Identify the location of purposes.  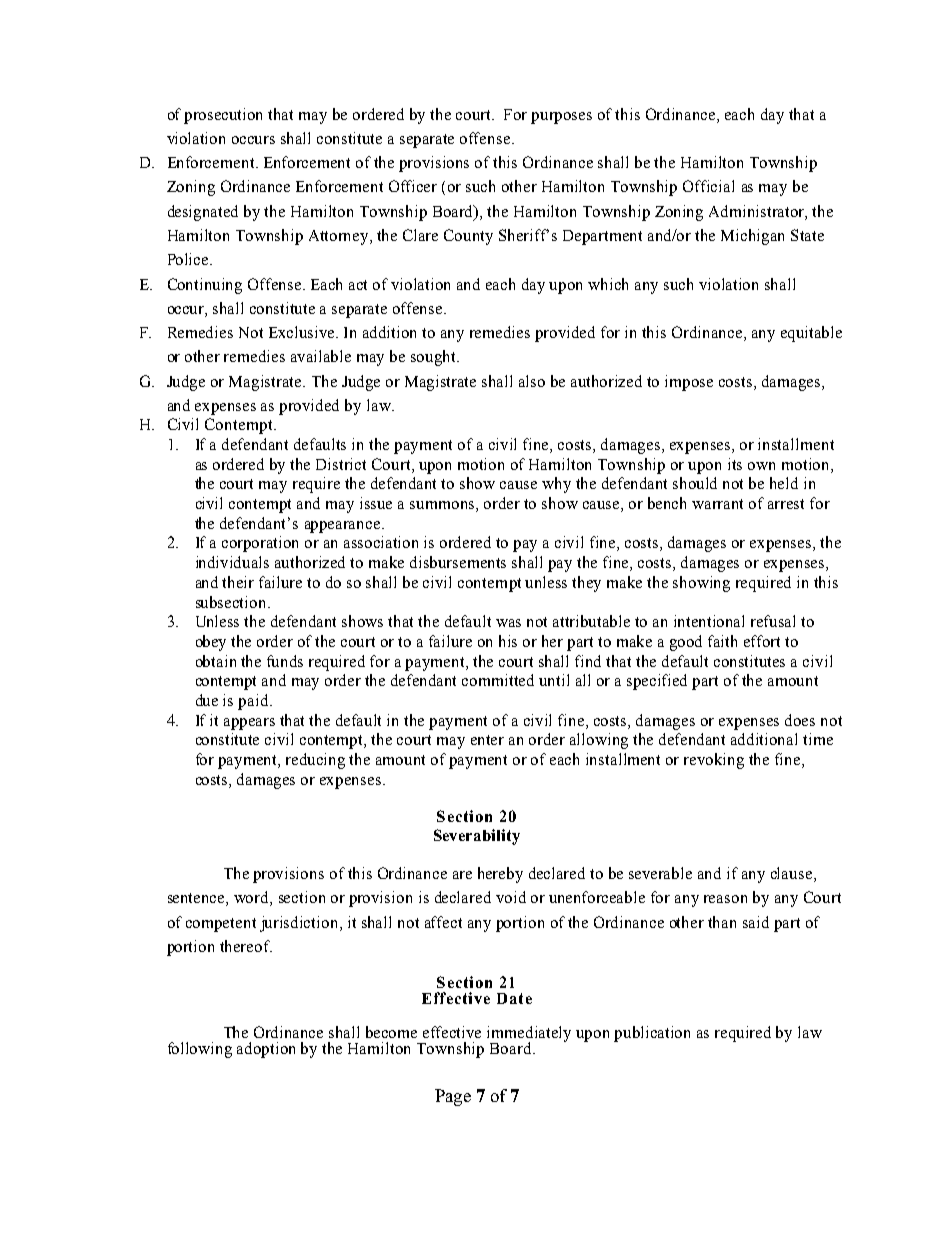
(561, 118).
